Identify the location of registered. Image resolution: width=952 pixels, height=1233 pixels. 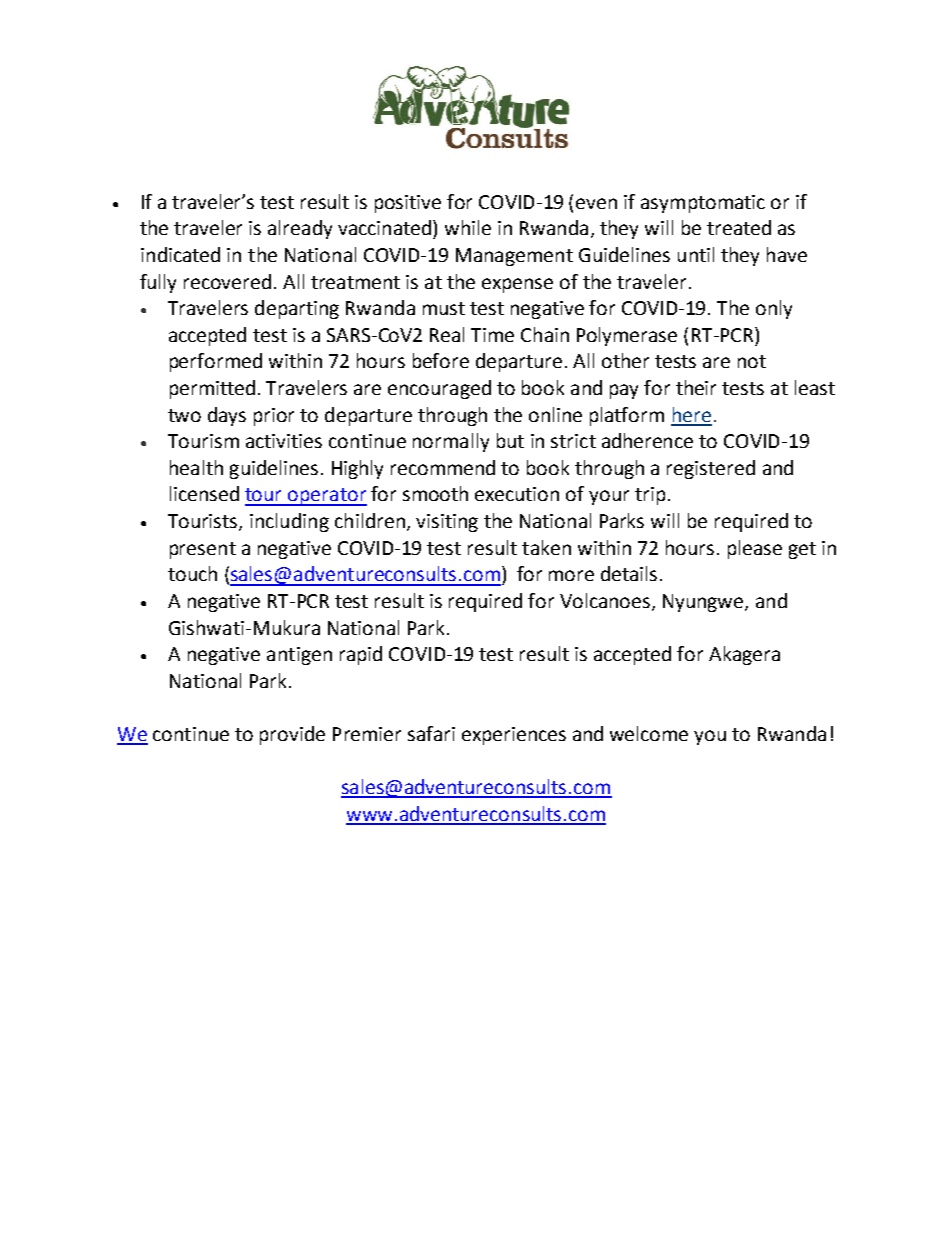
(711, 469).
